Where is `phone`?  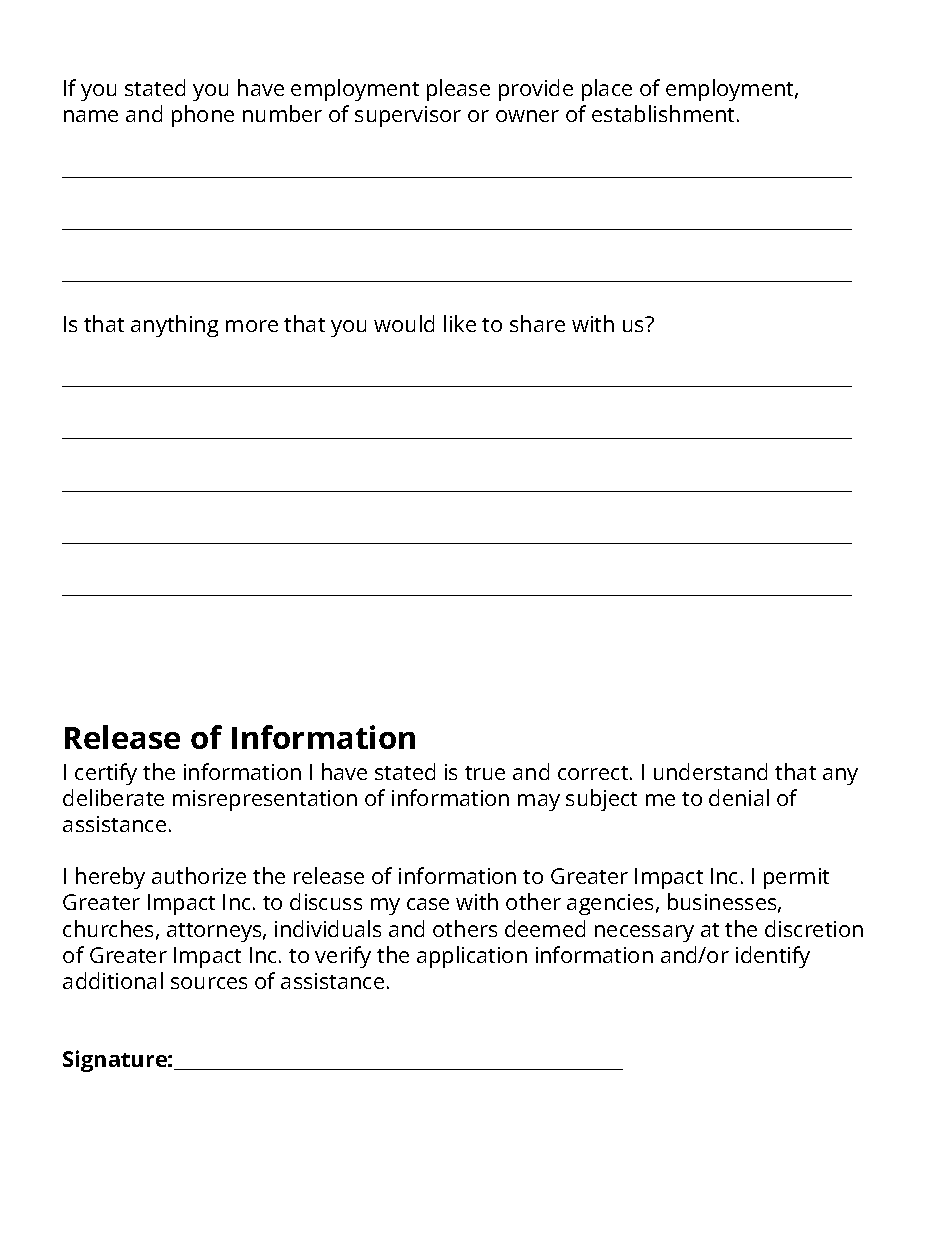 phone is located at coordinates (203, 116).
